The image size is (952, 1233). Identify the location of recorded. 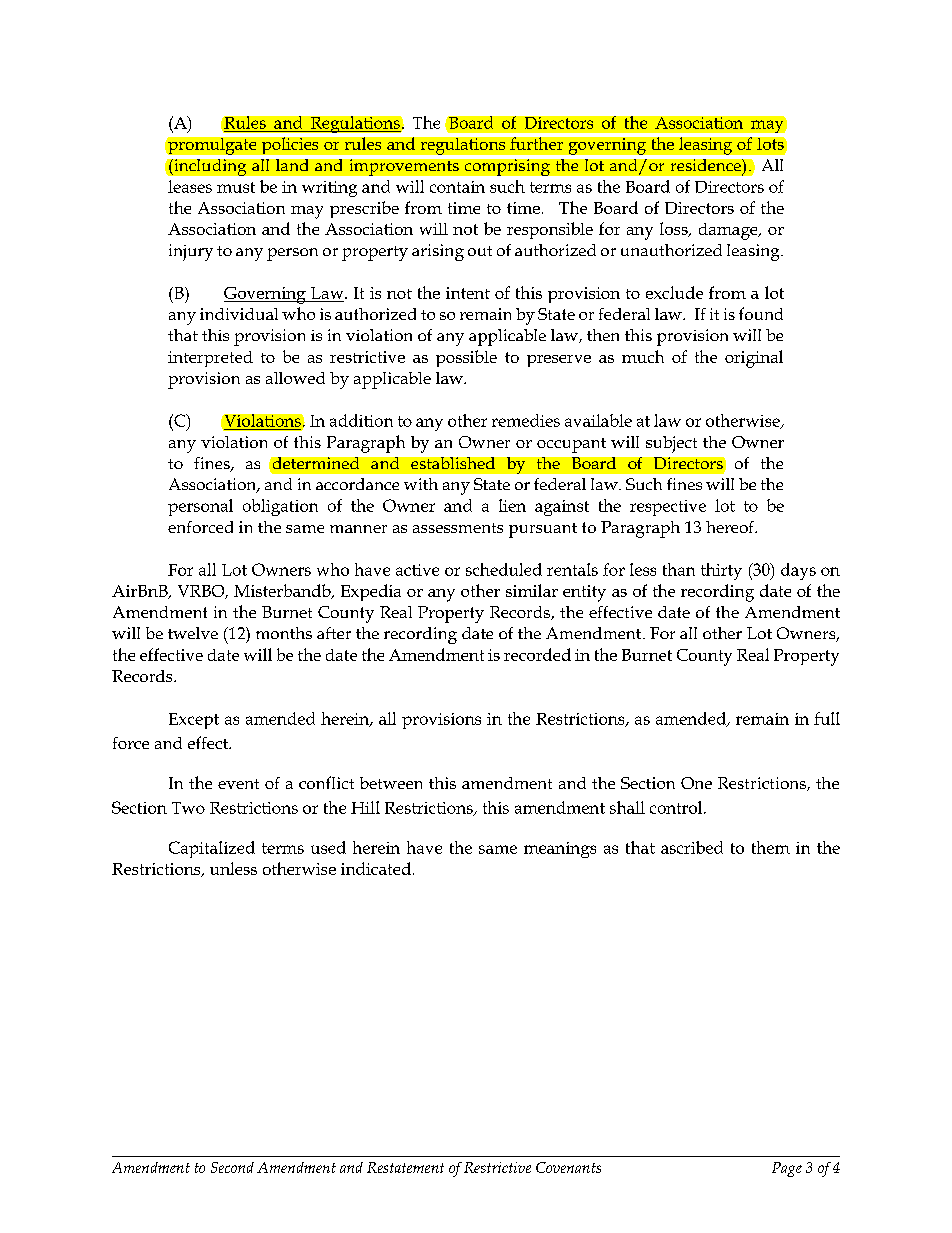
(537, 654).
